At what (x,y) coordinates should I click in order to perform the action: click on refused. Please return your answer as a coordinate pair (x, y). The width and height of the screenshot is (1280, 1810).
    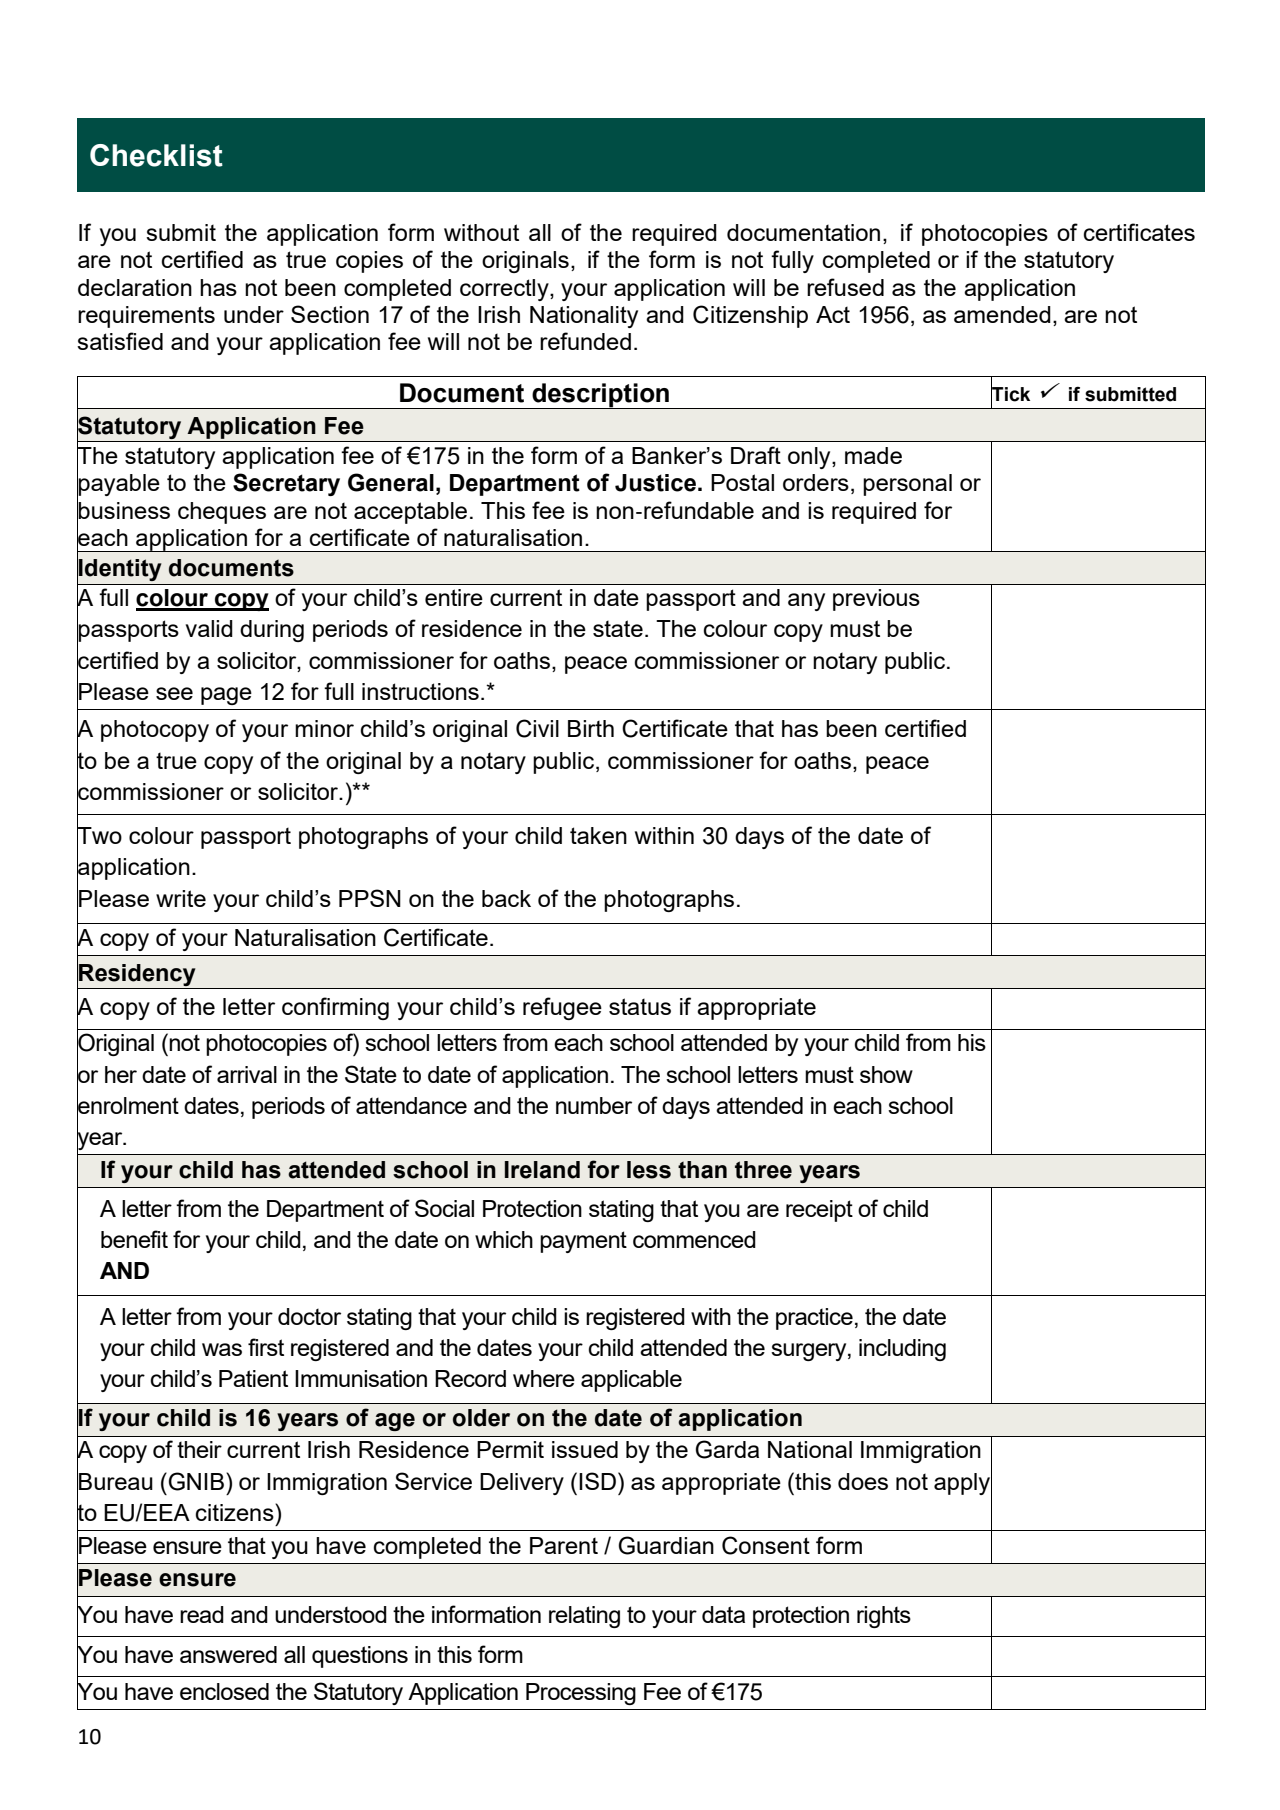
    Looking at the image, I should click on (845, 287).
